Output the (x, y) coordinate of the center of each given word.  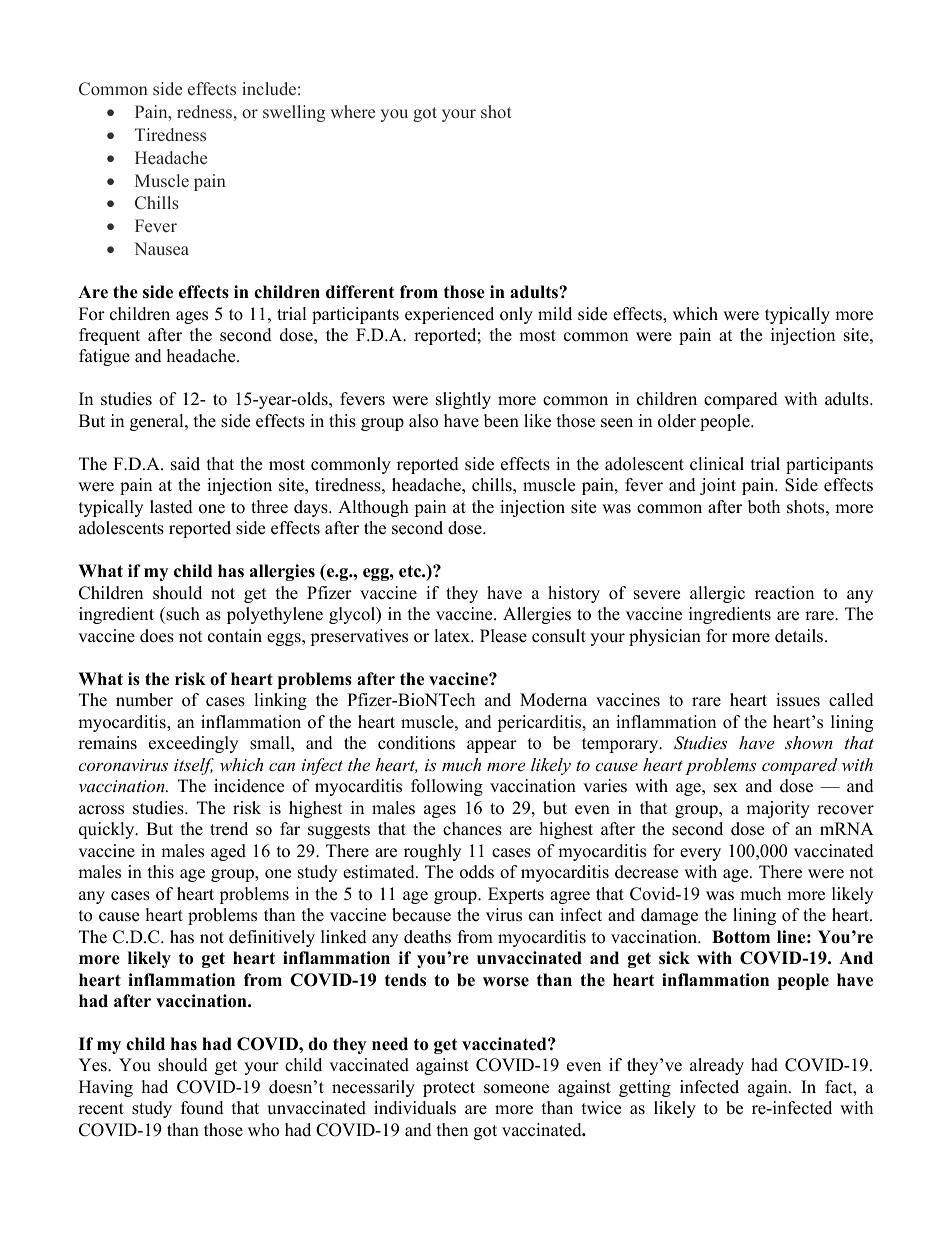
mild (555, 314)
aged (228, 852)
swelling (294, 113)
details (800, 636)
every (700, 854)
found (202, 1108)
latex (453, 636)
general (158, 422)
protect (449, 1089)
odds (477, 872)
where (353, 112)
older (677, 421)
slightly (463, 400)
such (182, 615)
